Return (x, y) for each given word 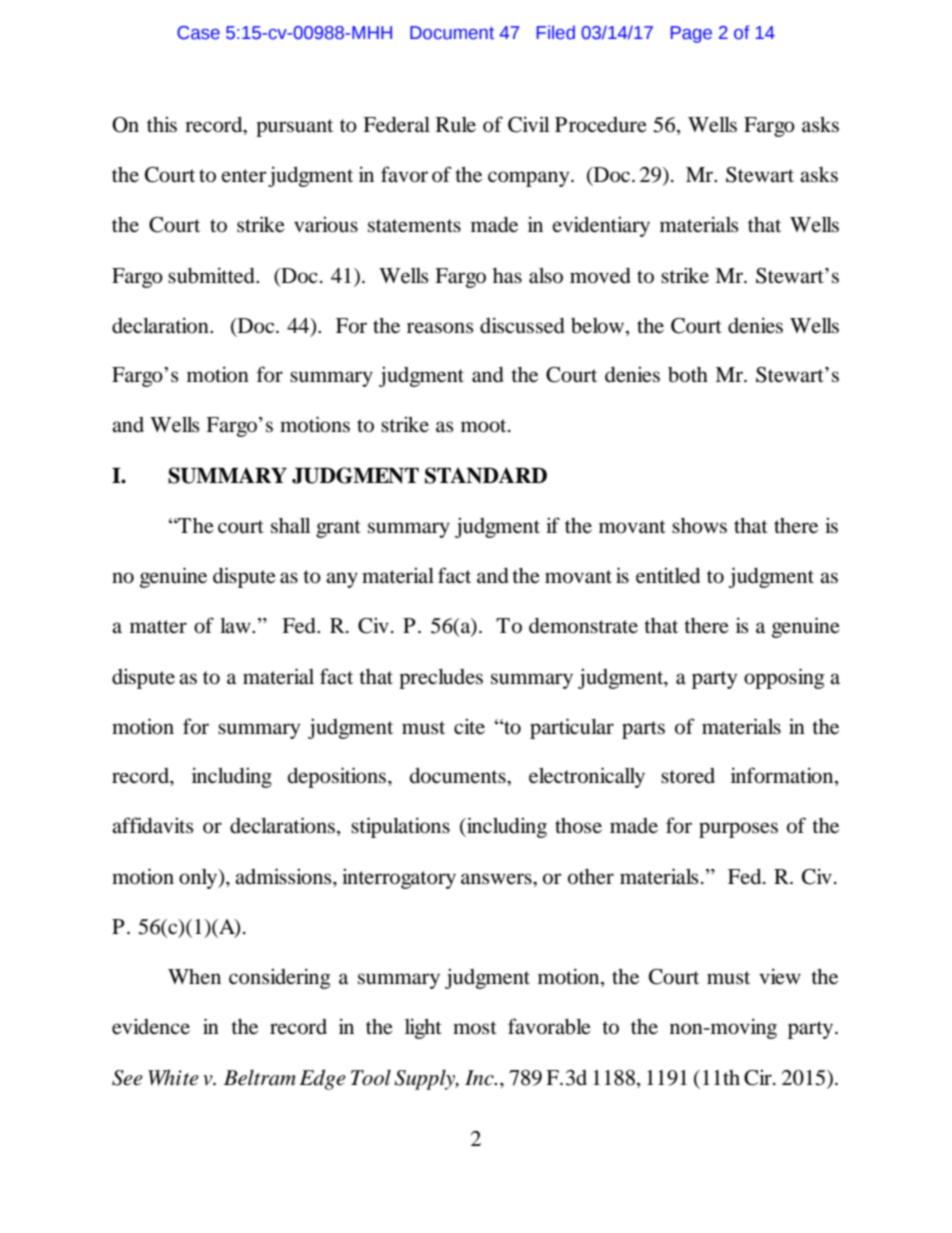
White (173, 1077)
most (475, 1028)
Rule (456, 125)
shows (699, 526)
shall (290, 526)
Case (198, 33)
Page (691, 34)
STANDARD (486, 475)
